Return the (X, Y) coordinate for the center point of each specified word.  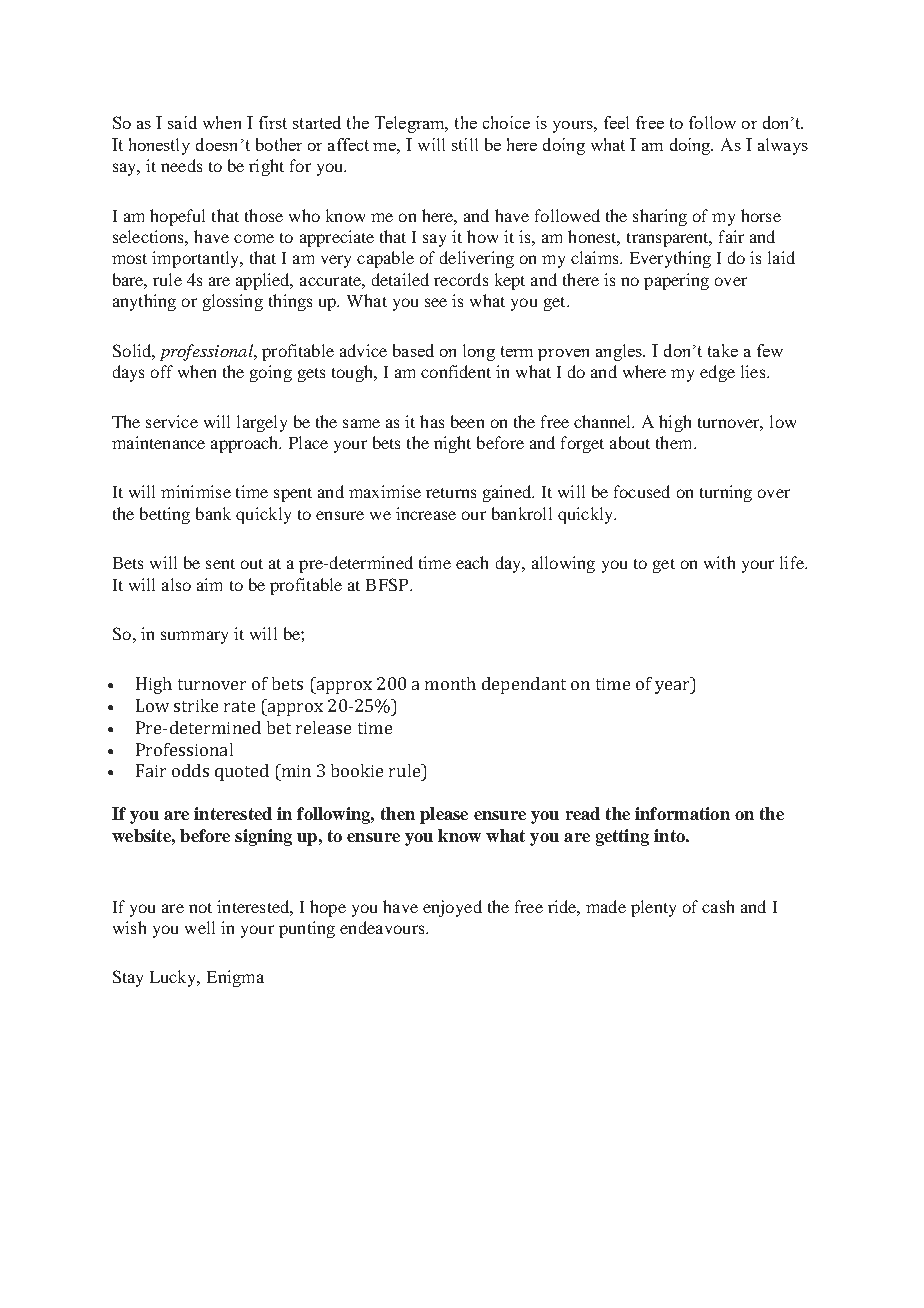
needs (181, 165)
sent (220, 564)
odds (190, 770)
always (783, 146)
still (465, 144)
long (479, 352)
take (723, 350)
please (444, 815)
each (472, 562)
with (719, 562)
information (682, 813)
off (162, 371)
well (200, 927)
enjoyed (452, 908)
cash (718, 906)
